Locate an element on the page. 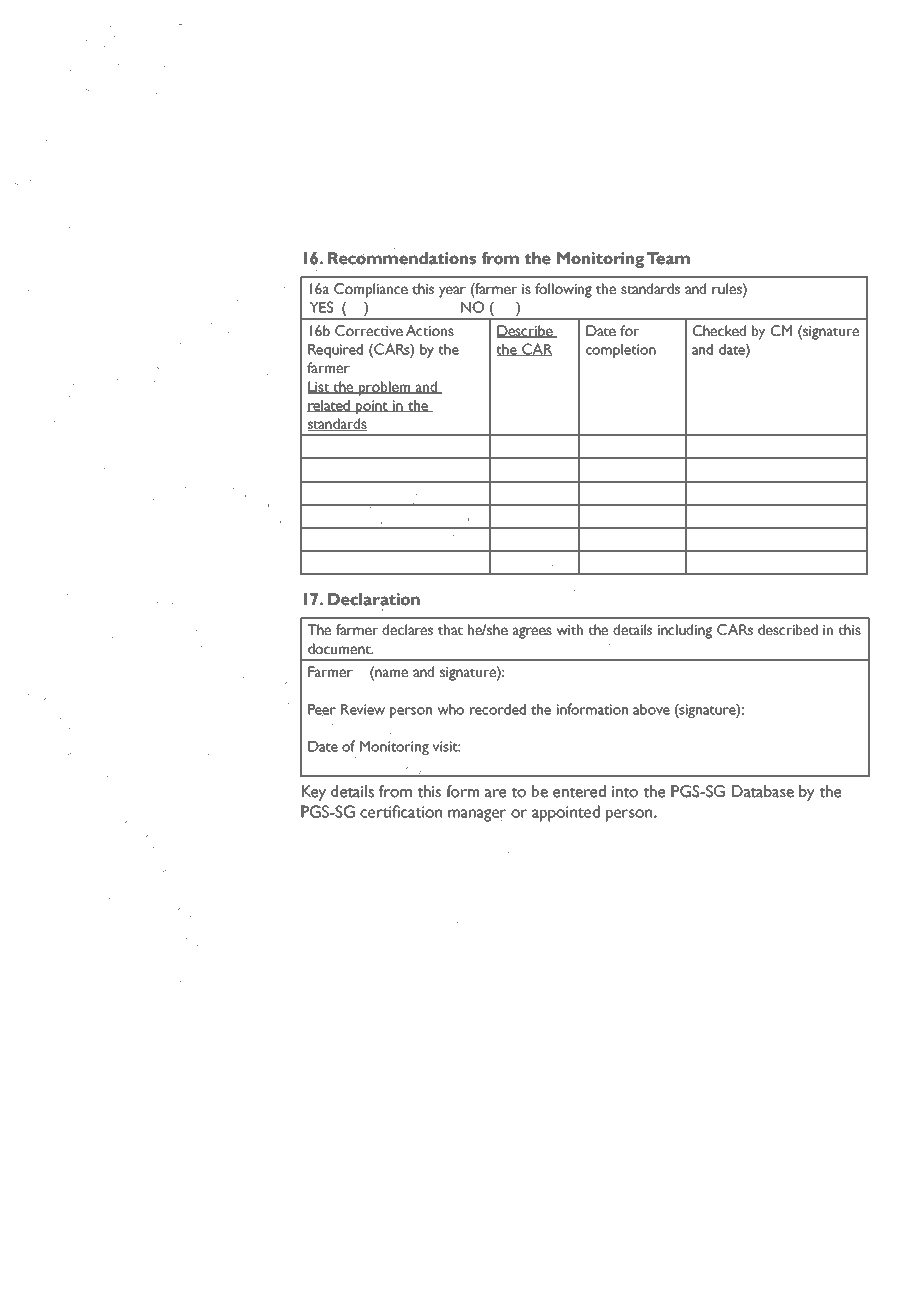 This image has height=1308, width=924. Compliance is located at coordinates (370, 290).
